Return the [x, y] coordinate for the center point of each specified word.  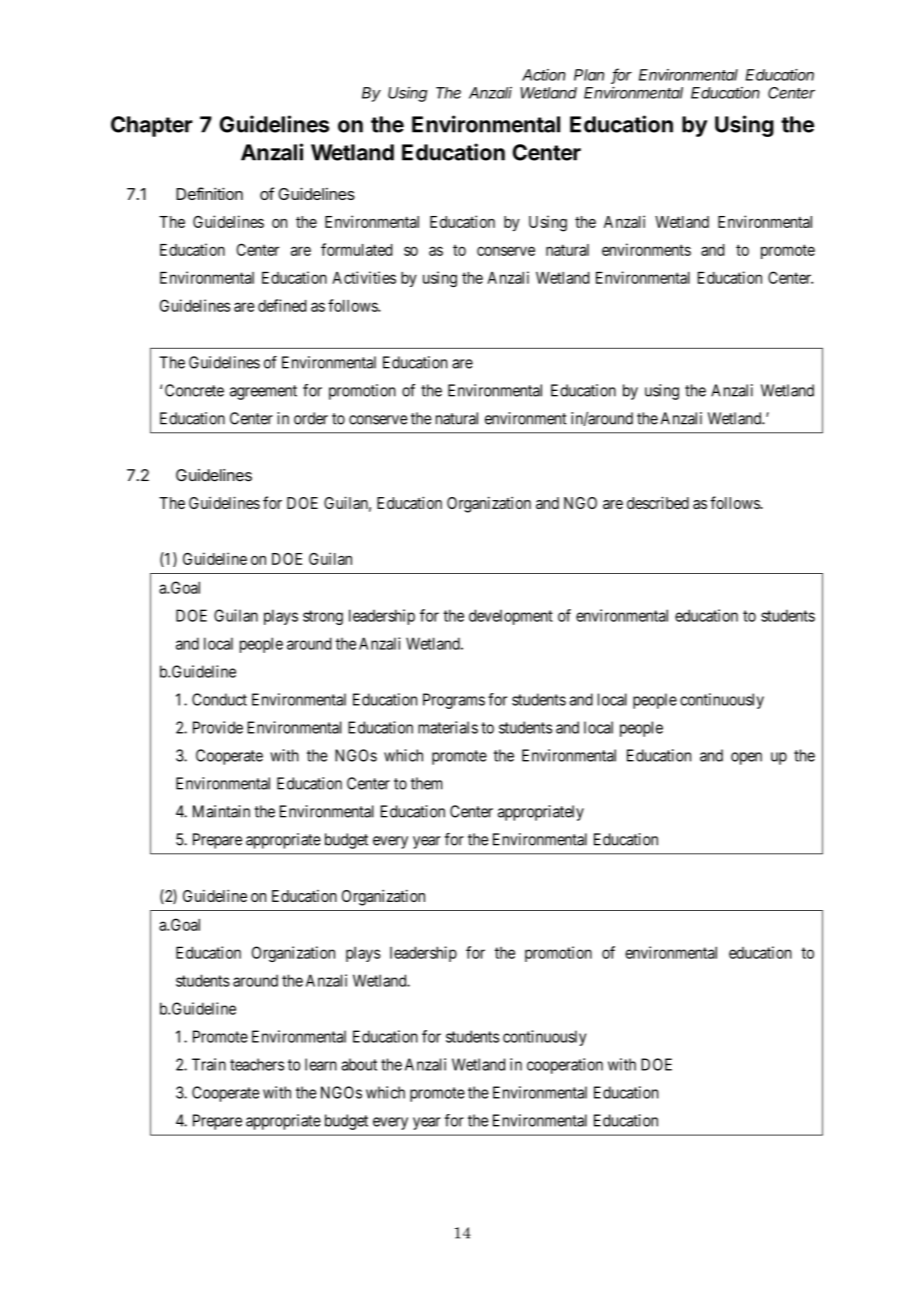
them [426, 783]
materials [448, 727]
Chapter [152, 126]
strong [323, 617]
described [658, 502]
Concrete [194, 390]
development [511, 617]
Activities [364, 277]
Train [209, 1064]
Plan [589, 75]
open [746, 758]
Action [544, 75]
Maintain [221, 811]
